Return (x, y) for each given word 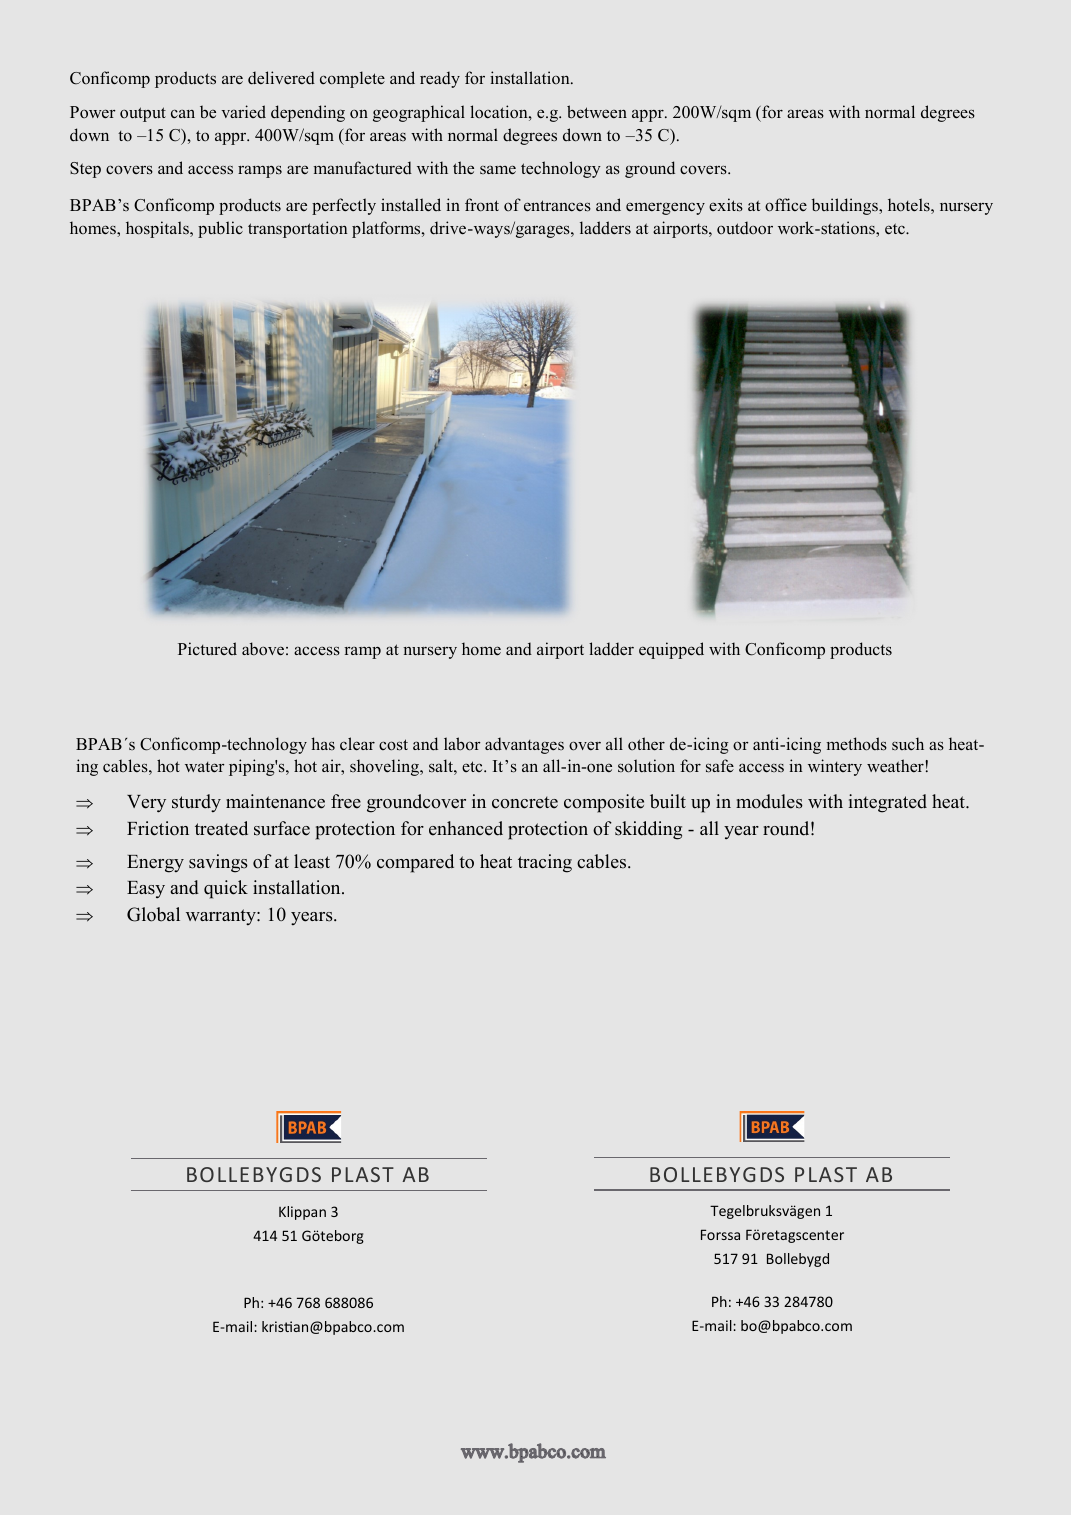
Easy (146, 889)
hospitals (158, 229)
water (205, 767)
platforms (387, 229)
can (183, 113)
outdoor (745, 228)
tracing (545, 863)
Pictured (207, 648)
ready (440, 79)
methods (857, 744)
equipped (671, 650)
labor (462, 744)
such (908, 743)
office (786, 205)
